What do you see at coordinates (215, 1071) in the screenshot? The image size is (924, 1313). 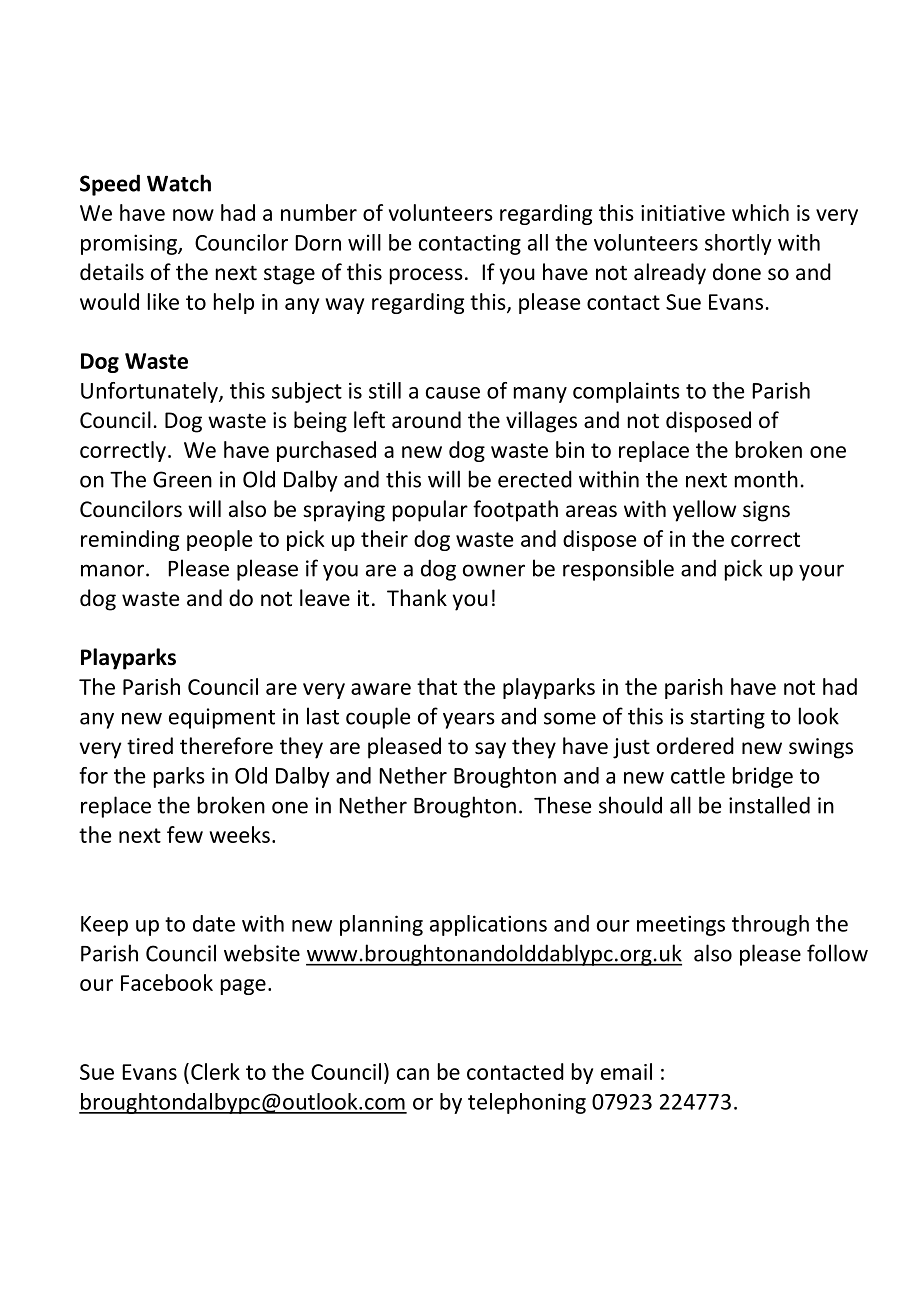 I see `Clerk` at bounding box center [215, 1071].
